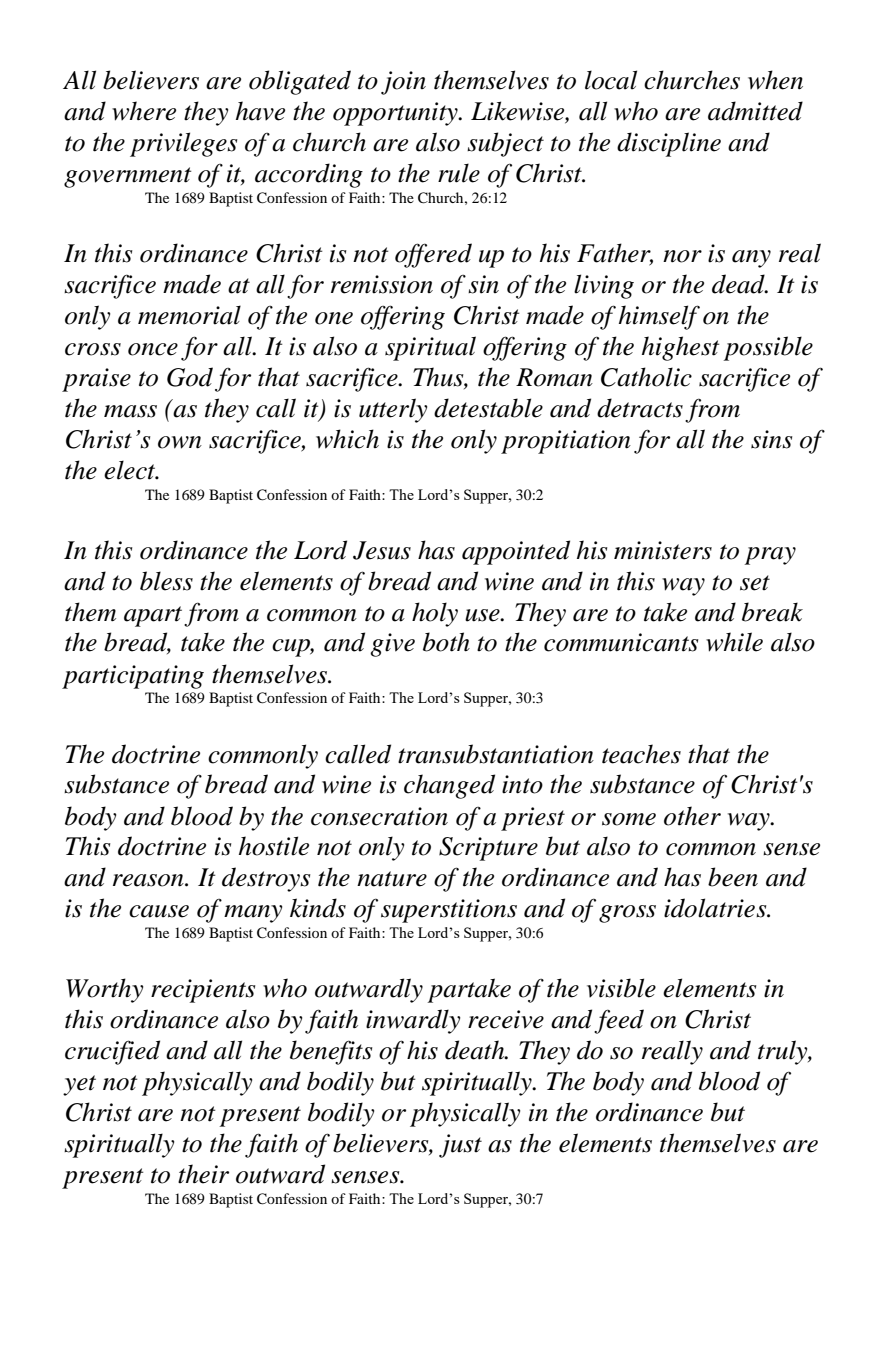  I want to click on opportunity, so click(396, 114).
